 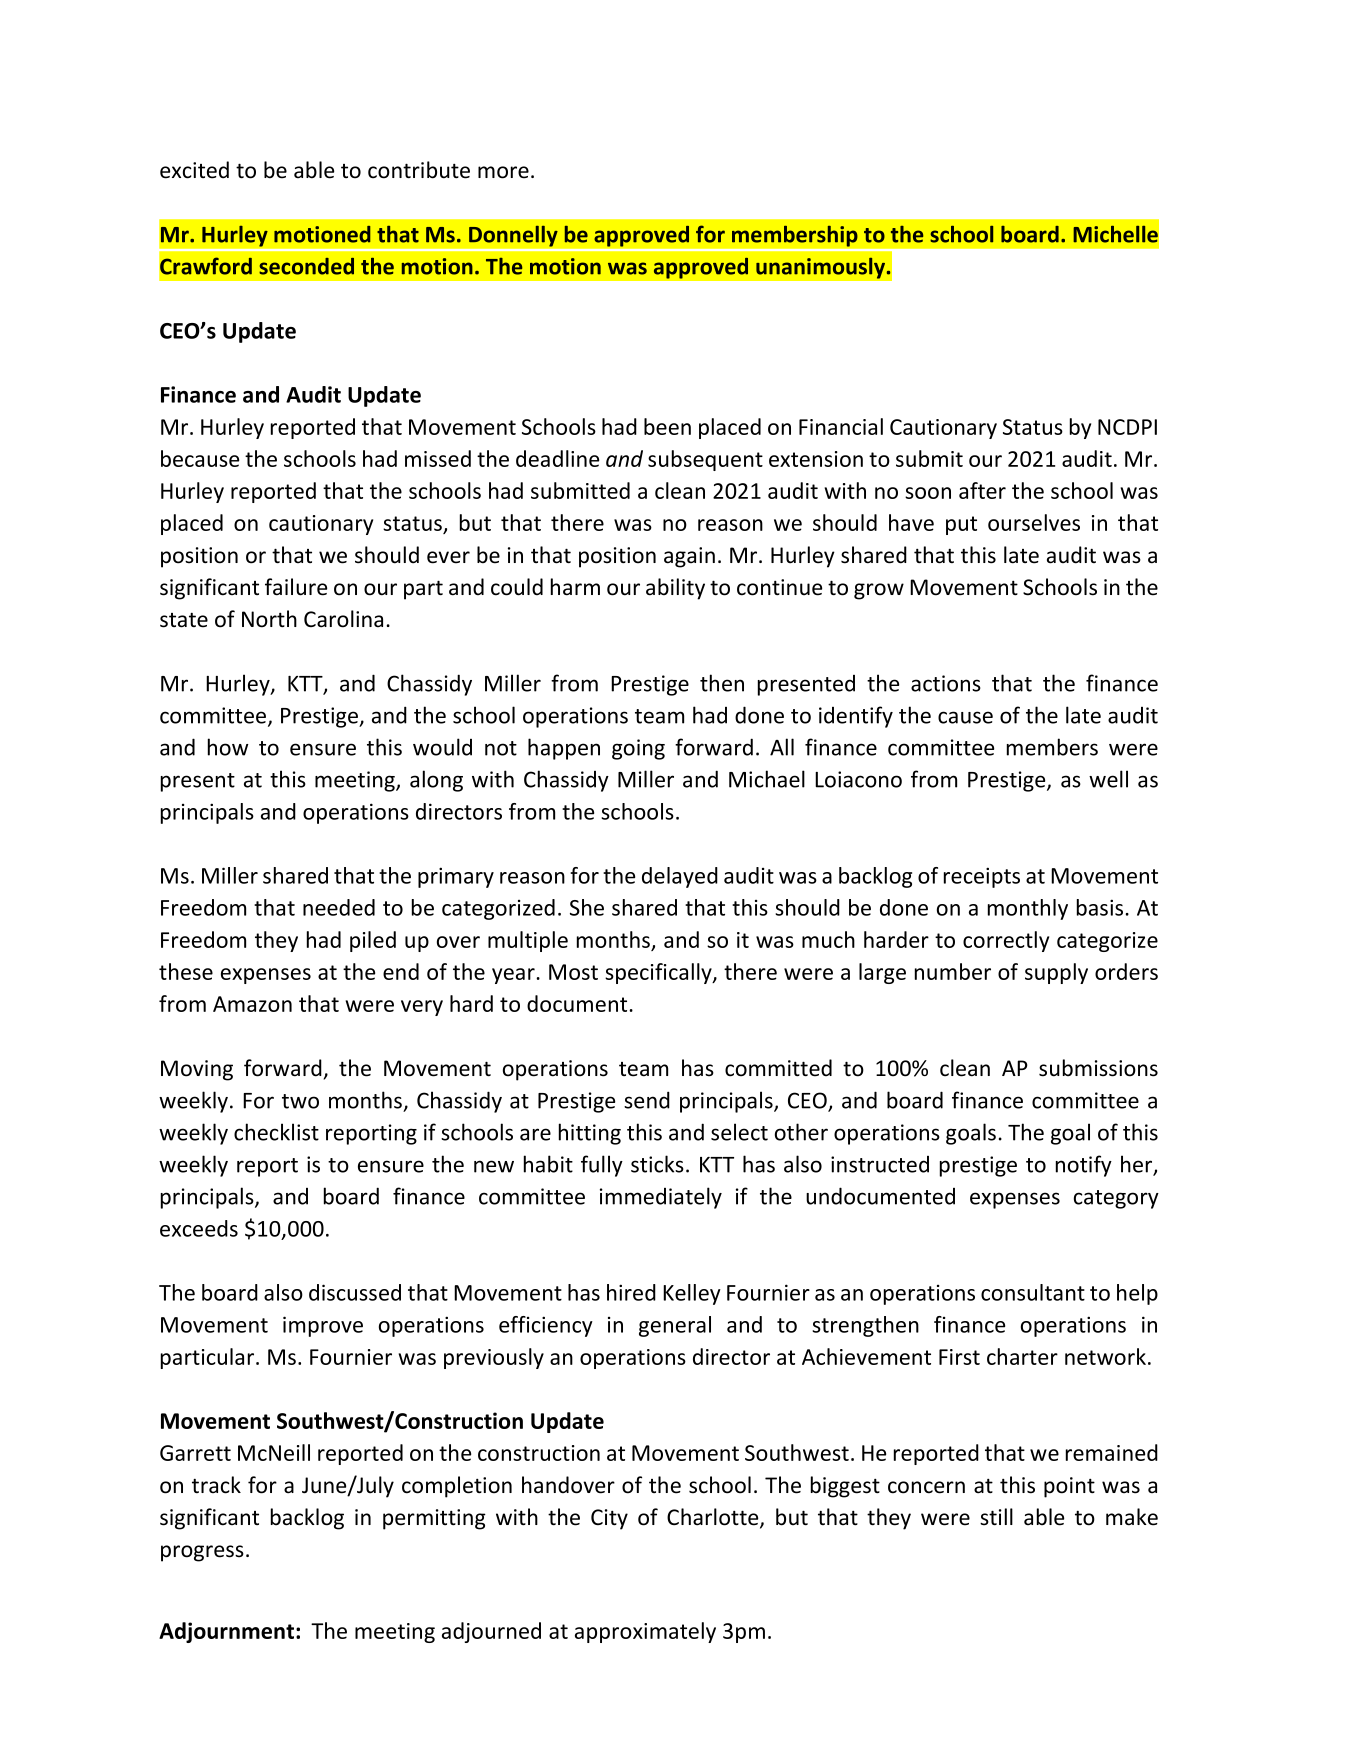 I want to click on failure, so click(x=296, y=587).
